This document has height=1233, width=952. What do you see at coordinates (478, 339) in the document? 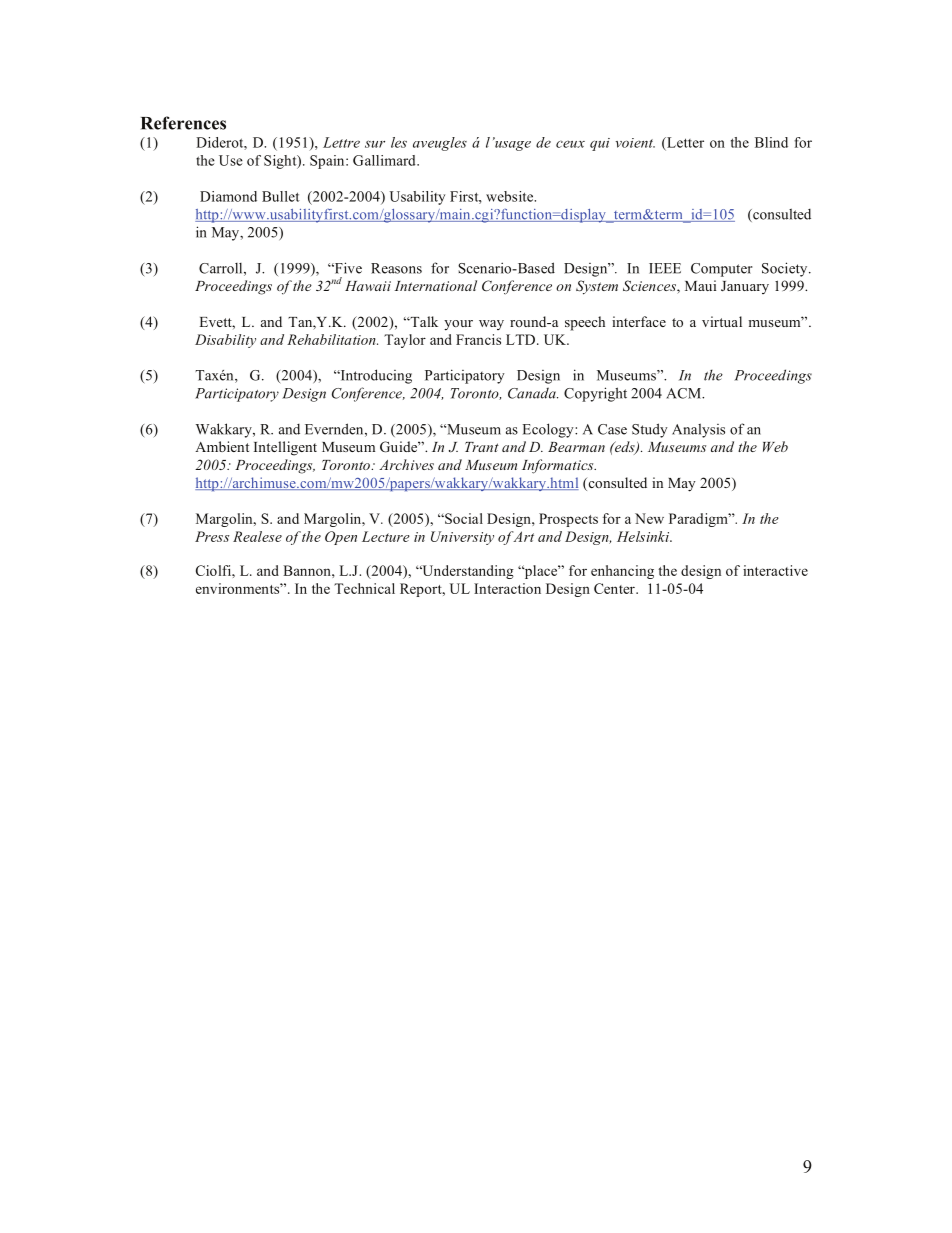
I see `Francis` at bounding box center [478, 339].
